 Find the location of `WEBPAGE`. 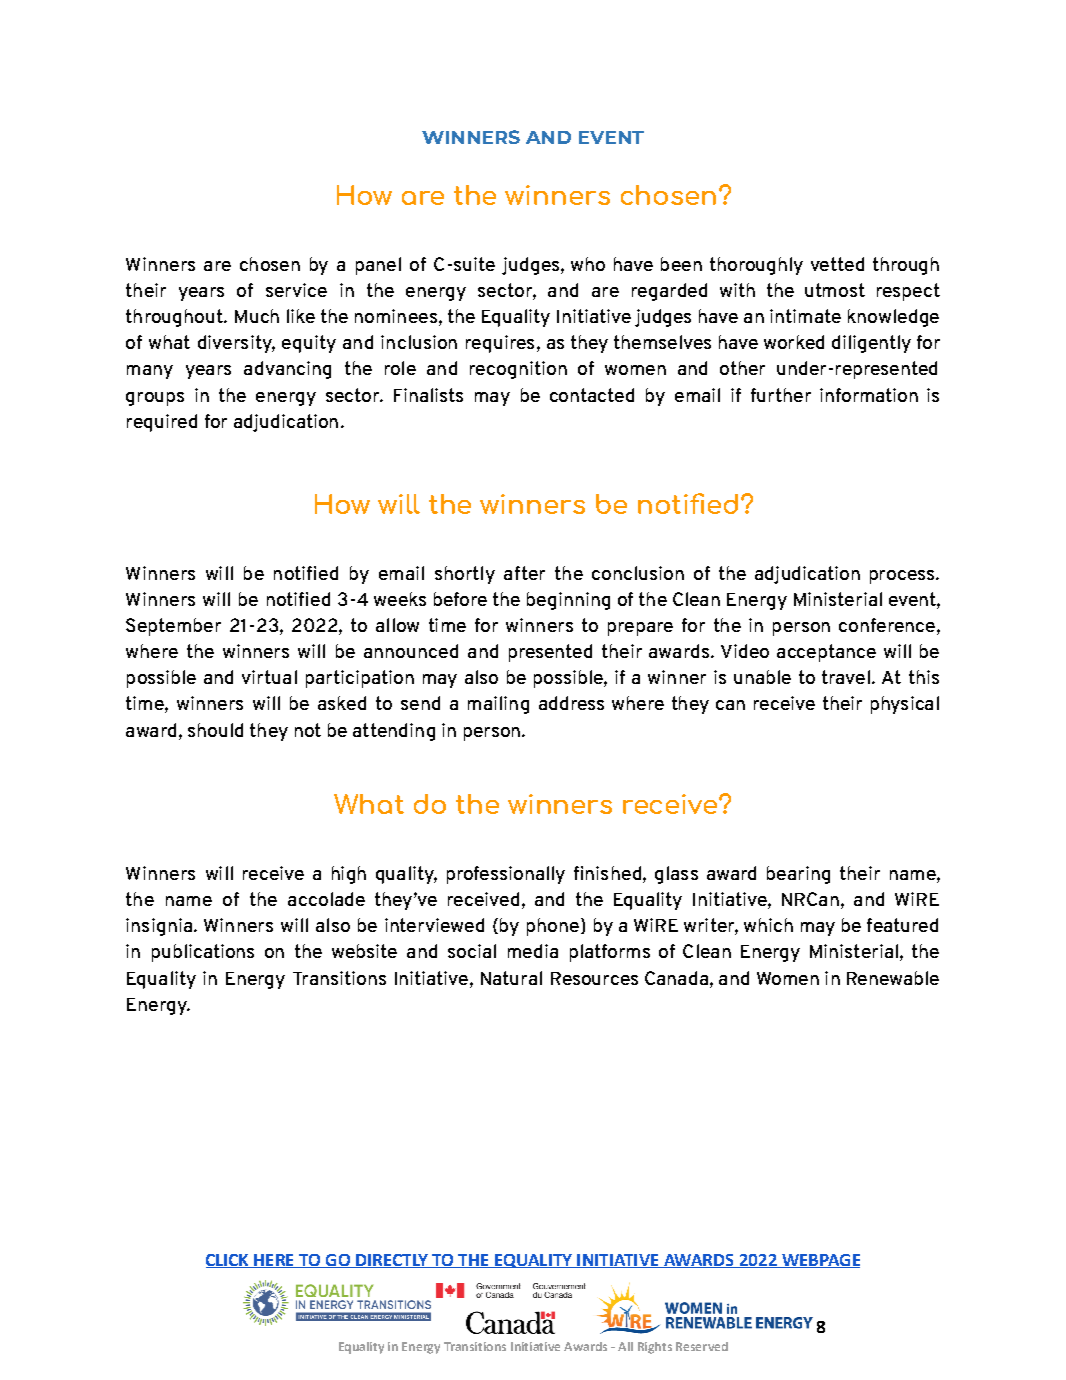

WEBPAGE is located at coordinates (820, 1261).
